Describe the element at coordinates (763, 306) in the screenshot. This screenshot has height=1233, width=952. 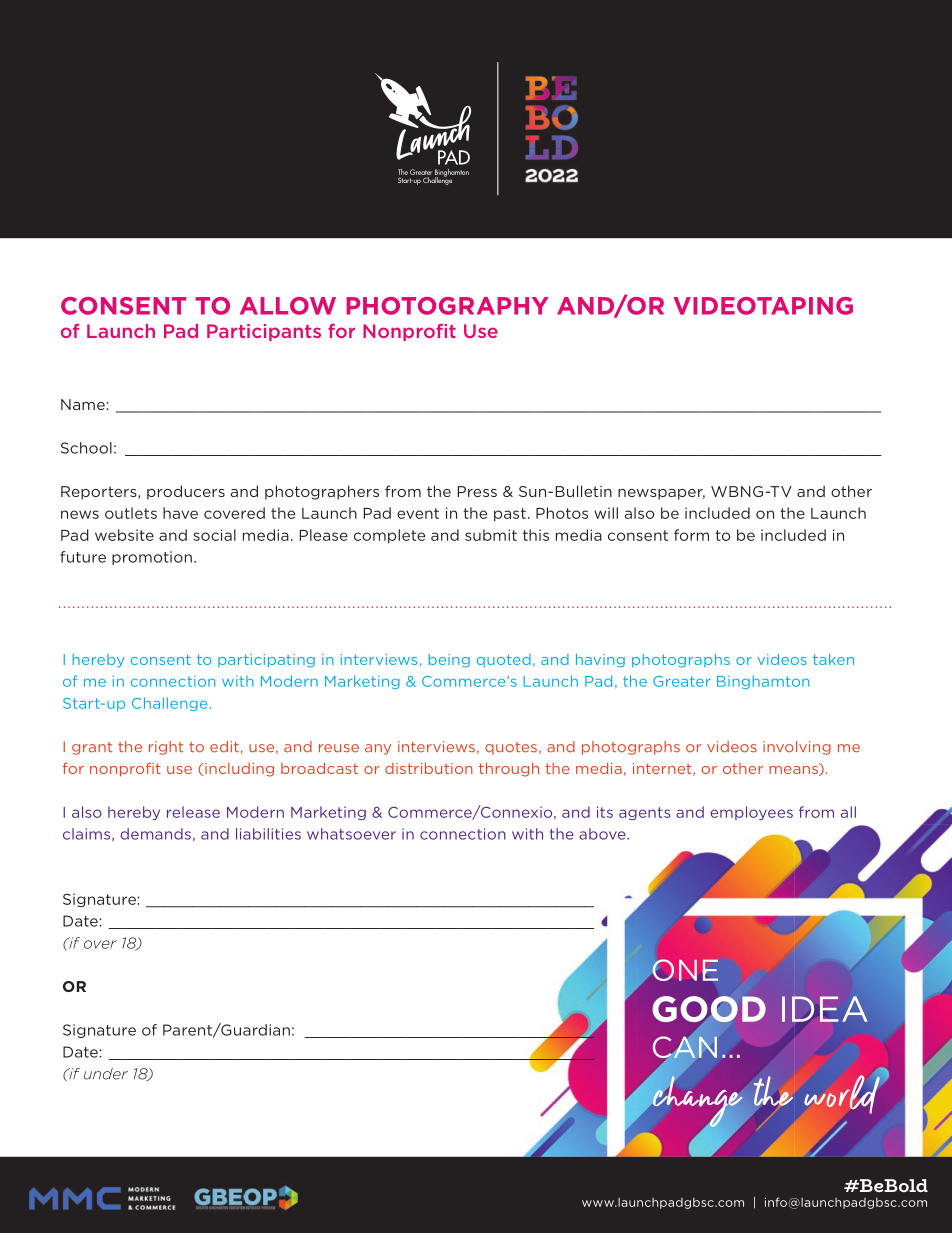
I see `VIDEOTAPING` at that location.
